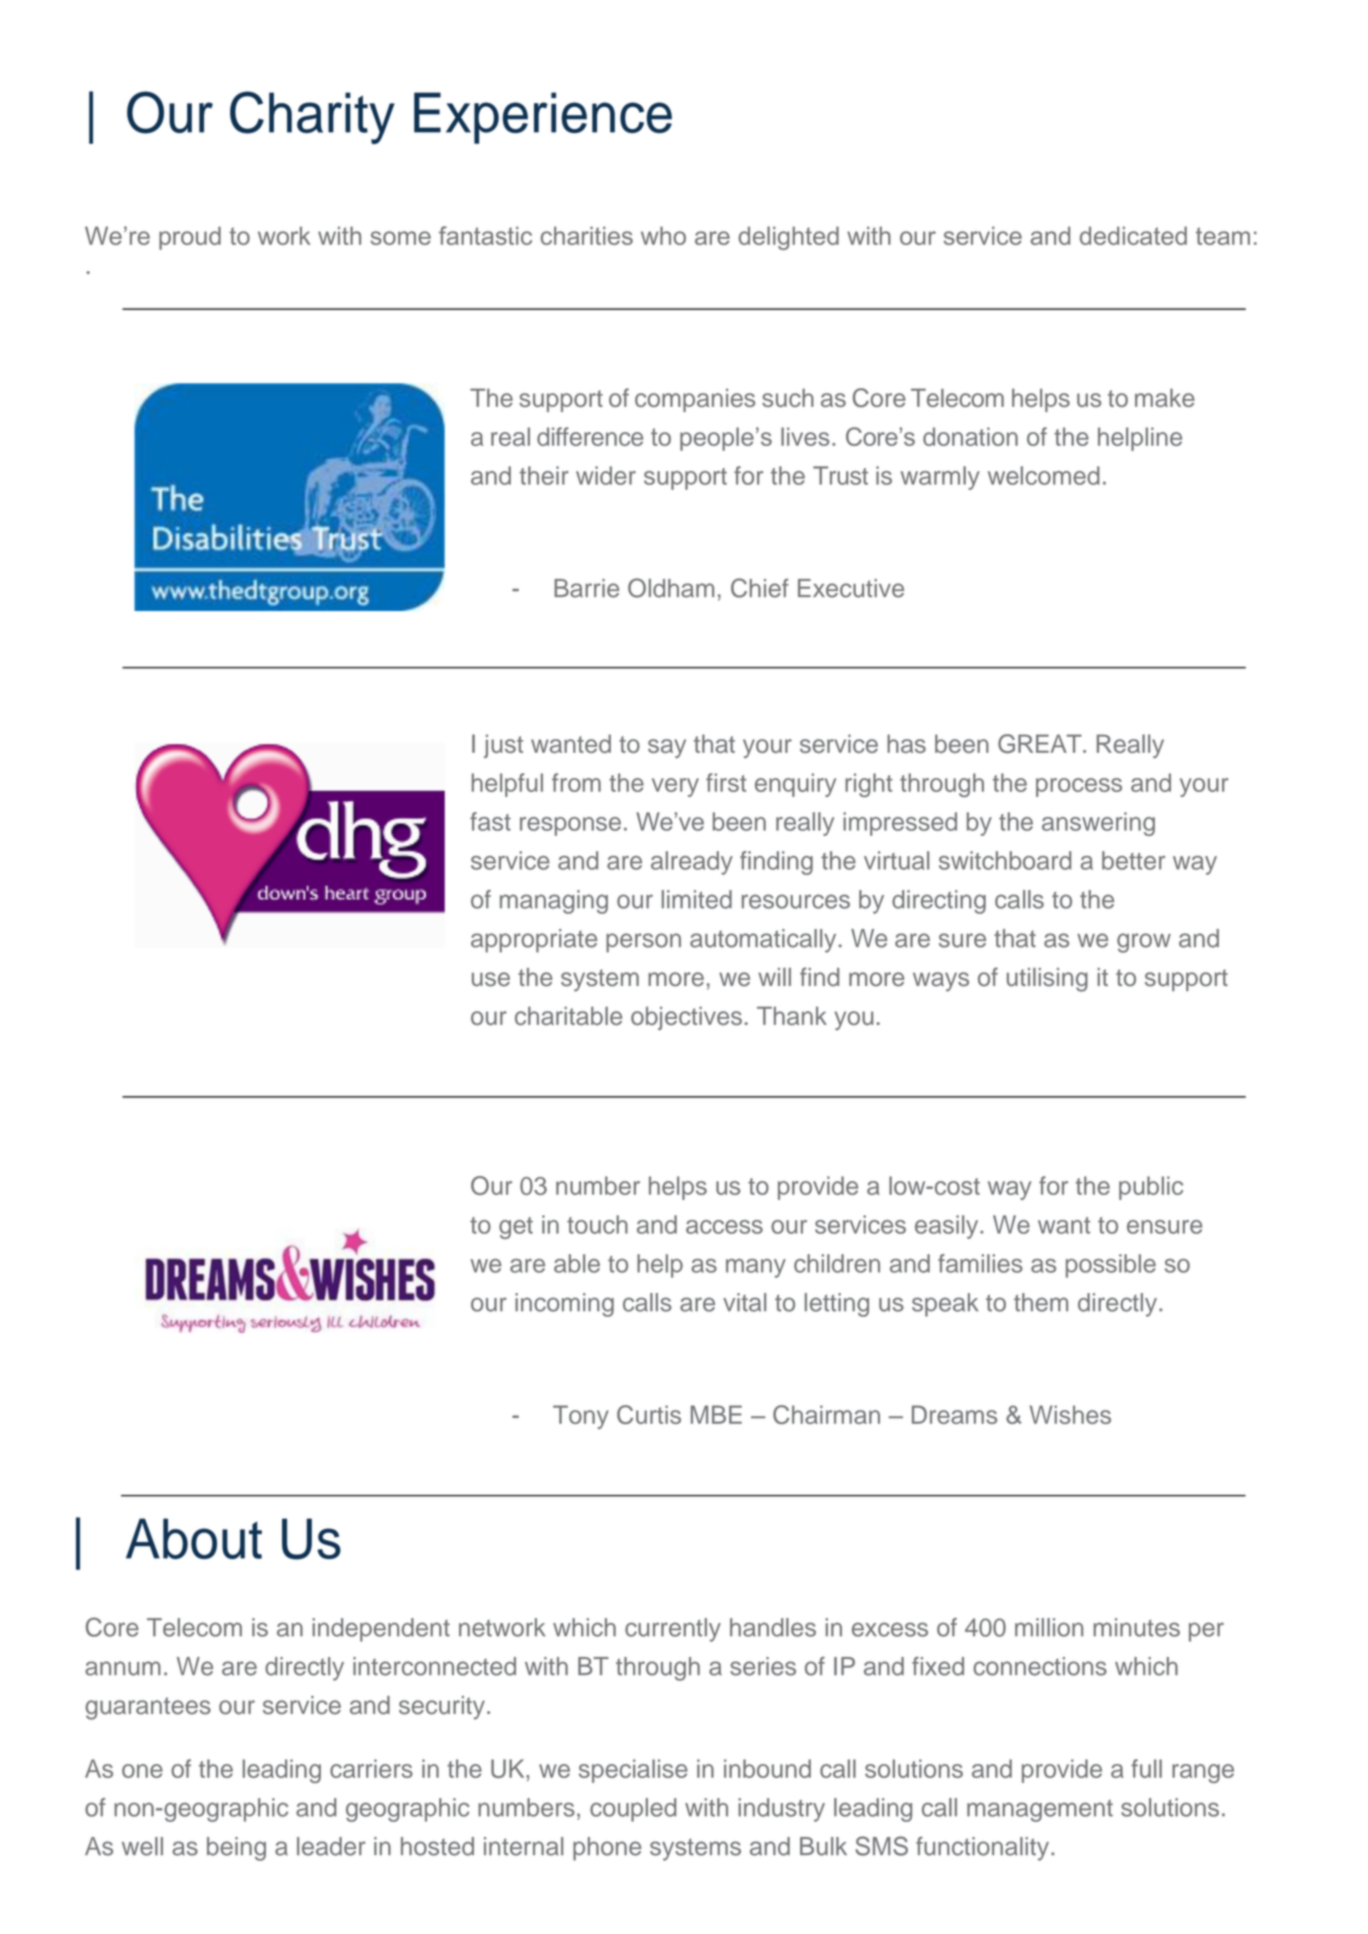  I want to click on dedicated, so click(1133, 235).
